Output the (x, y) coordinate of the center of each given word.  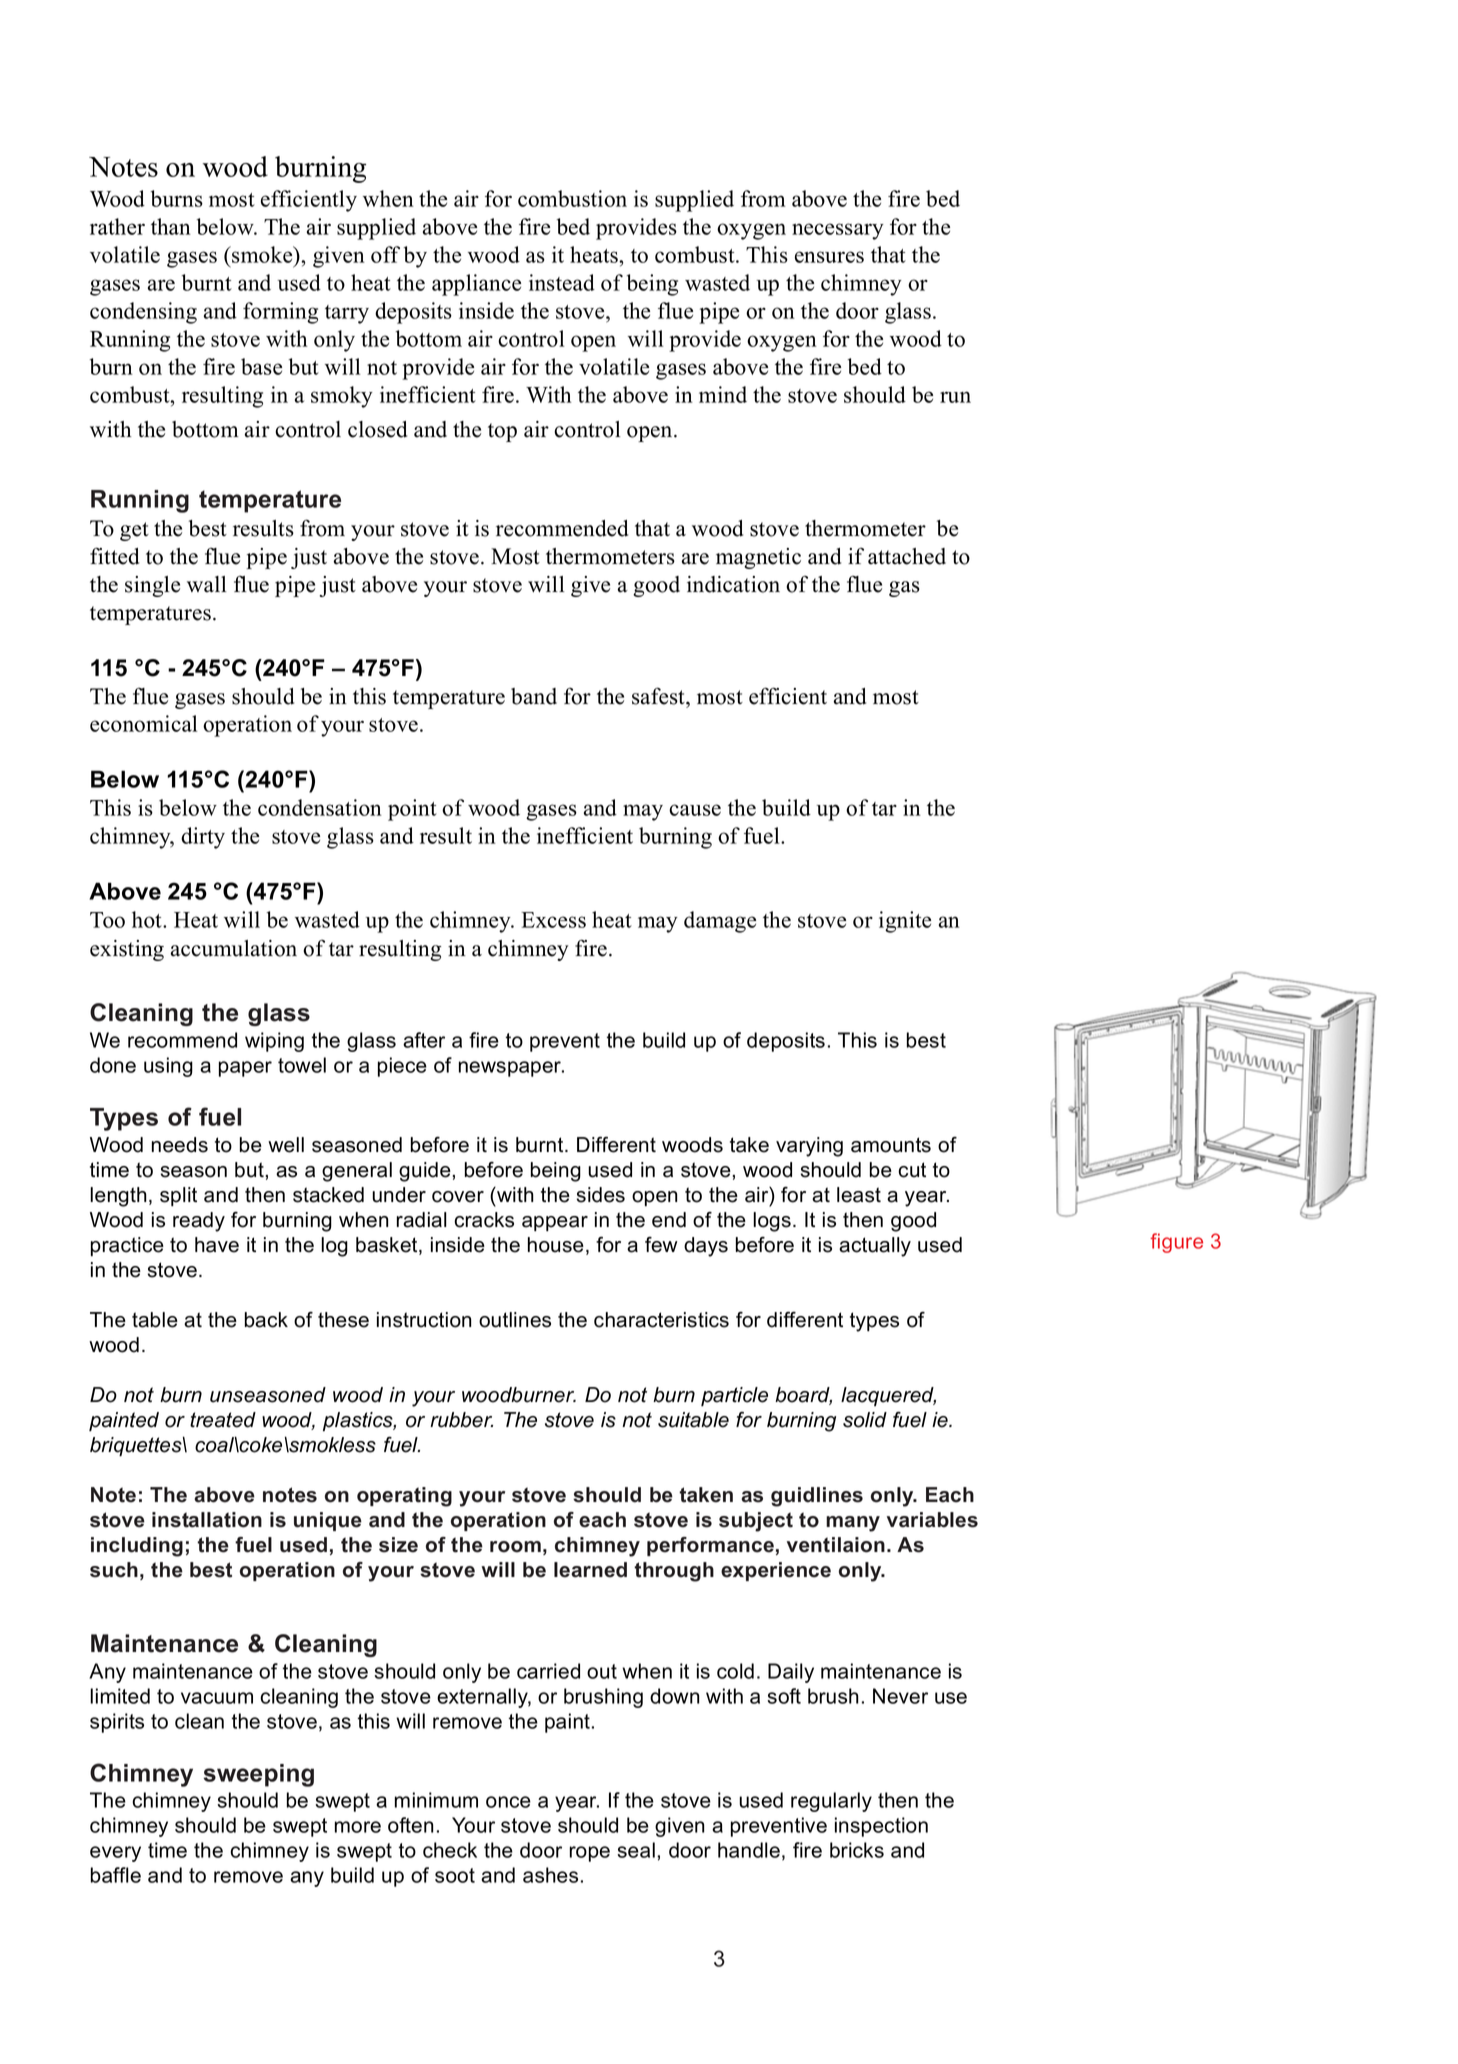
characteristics (661, 1320)
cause (695, 810)
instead (562, 282)
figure (1176, 1243)
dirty (203, 838)
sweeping (258, 1775)
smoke (262, 256)
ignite (905, 922)
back (266, 1320)
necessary (838, 231)
